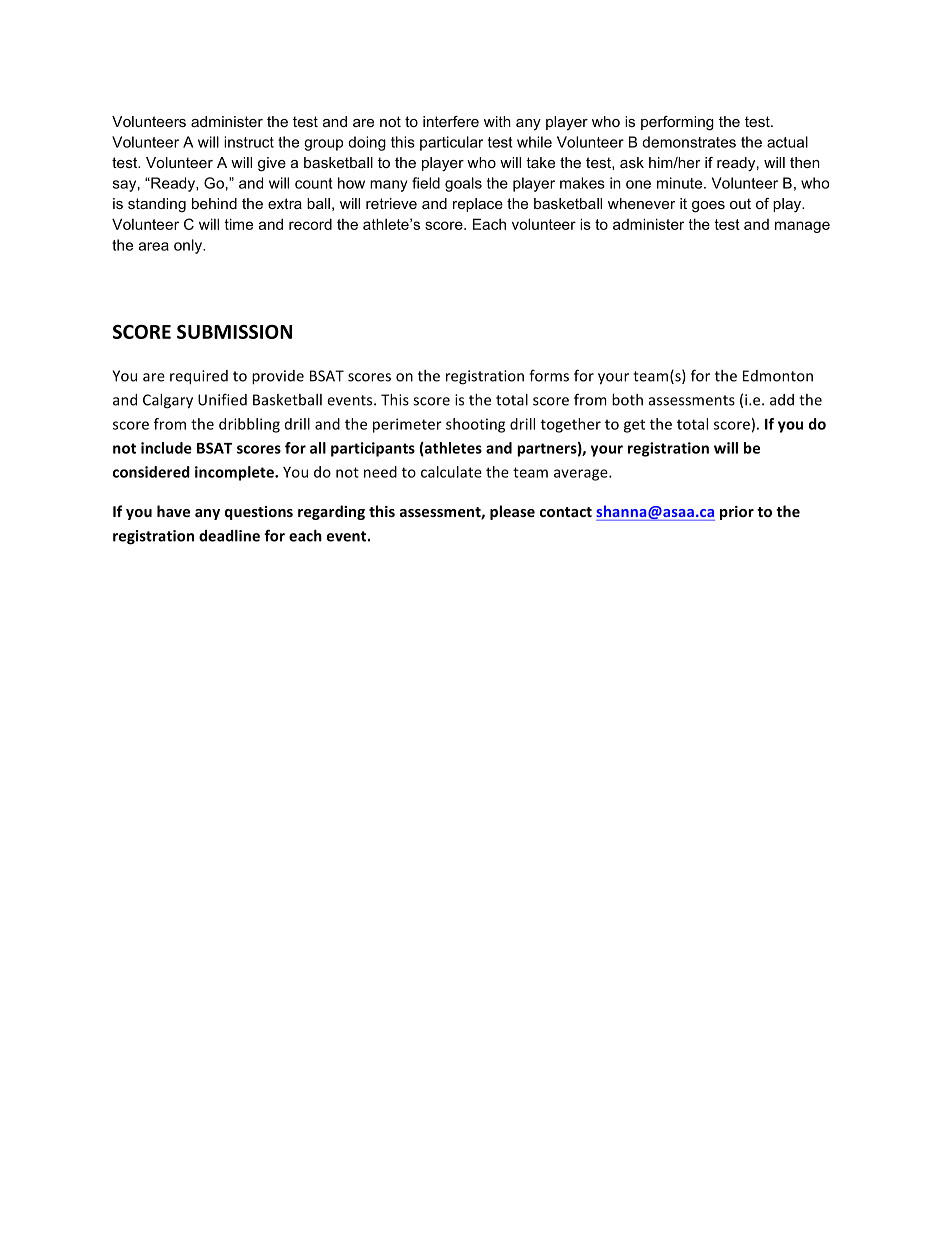 The height and width of the screenshot is (1233, 952). What do you see at coordinates (229, 536) in the screenshot?
I see `deadline` at bounding box center [229, 536].
